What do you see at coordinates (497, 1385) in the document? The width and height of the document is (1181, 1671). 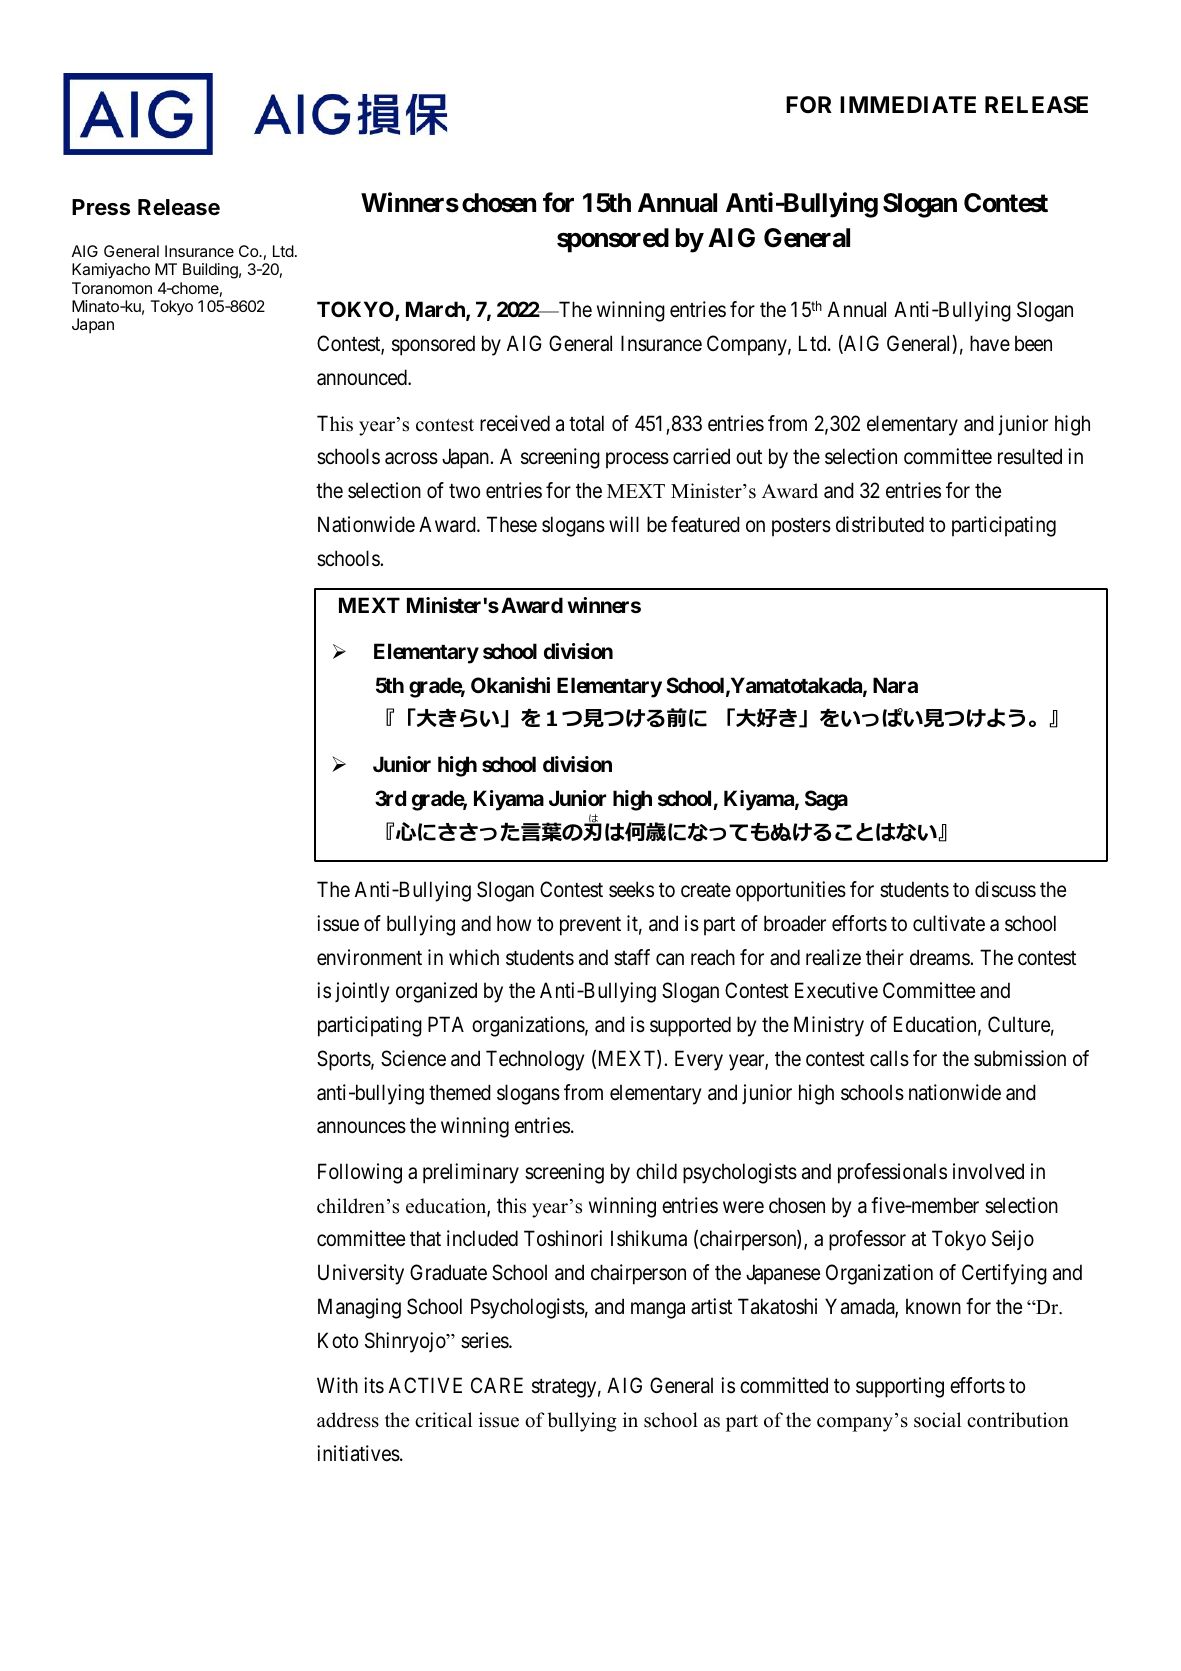 I see `CARE` at bounding box center [497, 1385].
